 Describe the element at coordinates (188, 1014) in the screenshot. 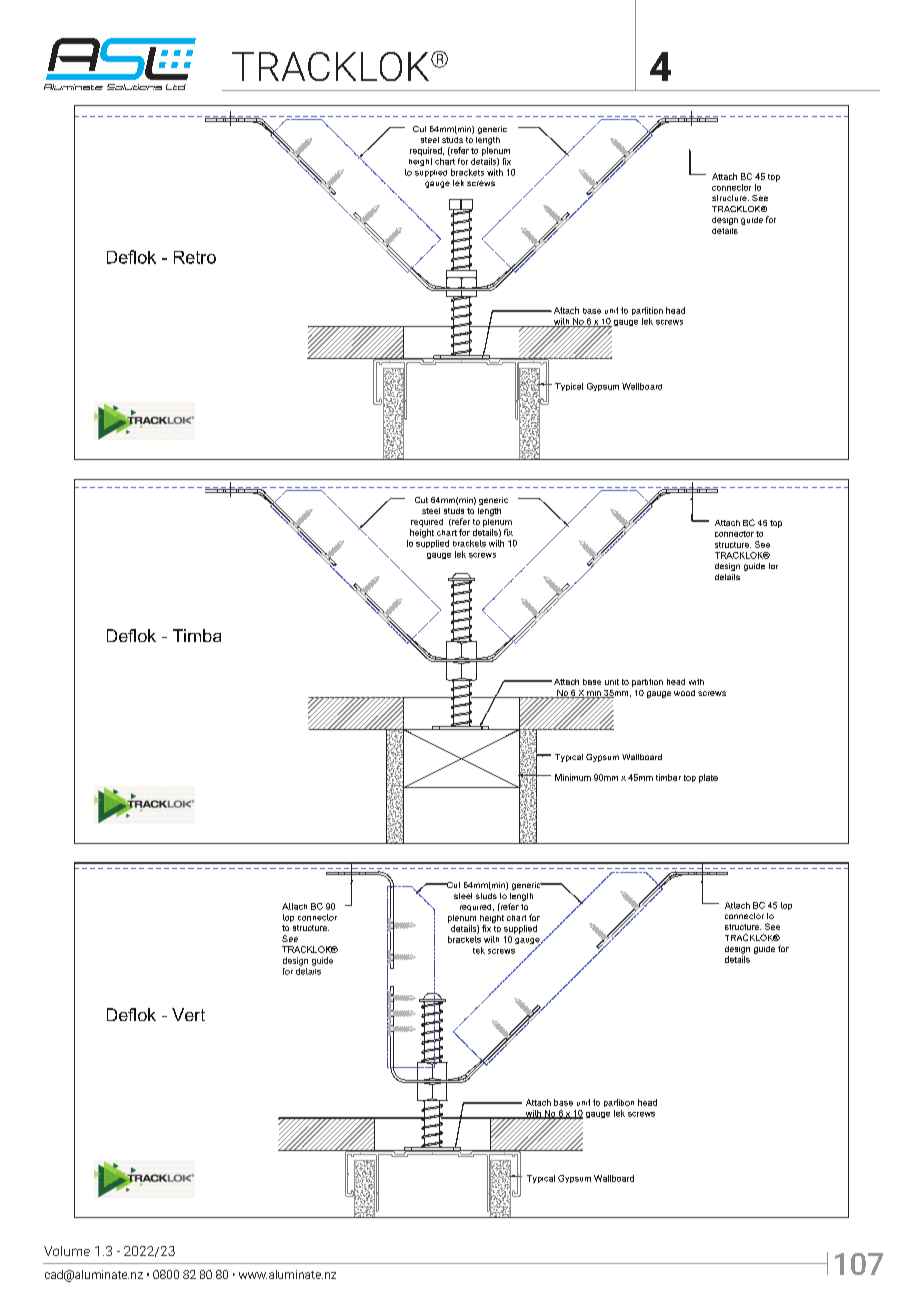

I see `Vert` at that location.
